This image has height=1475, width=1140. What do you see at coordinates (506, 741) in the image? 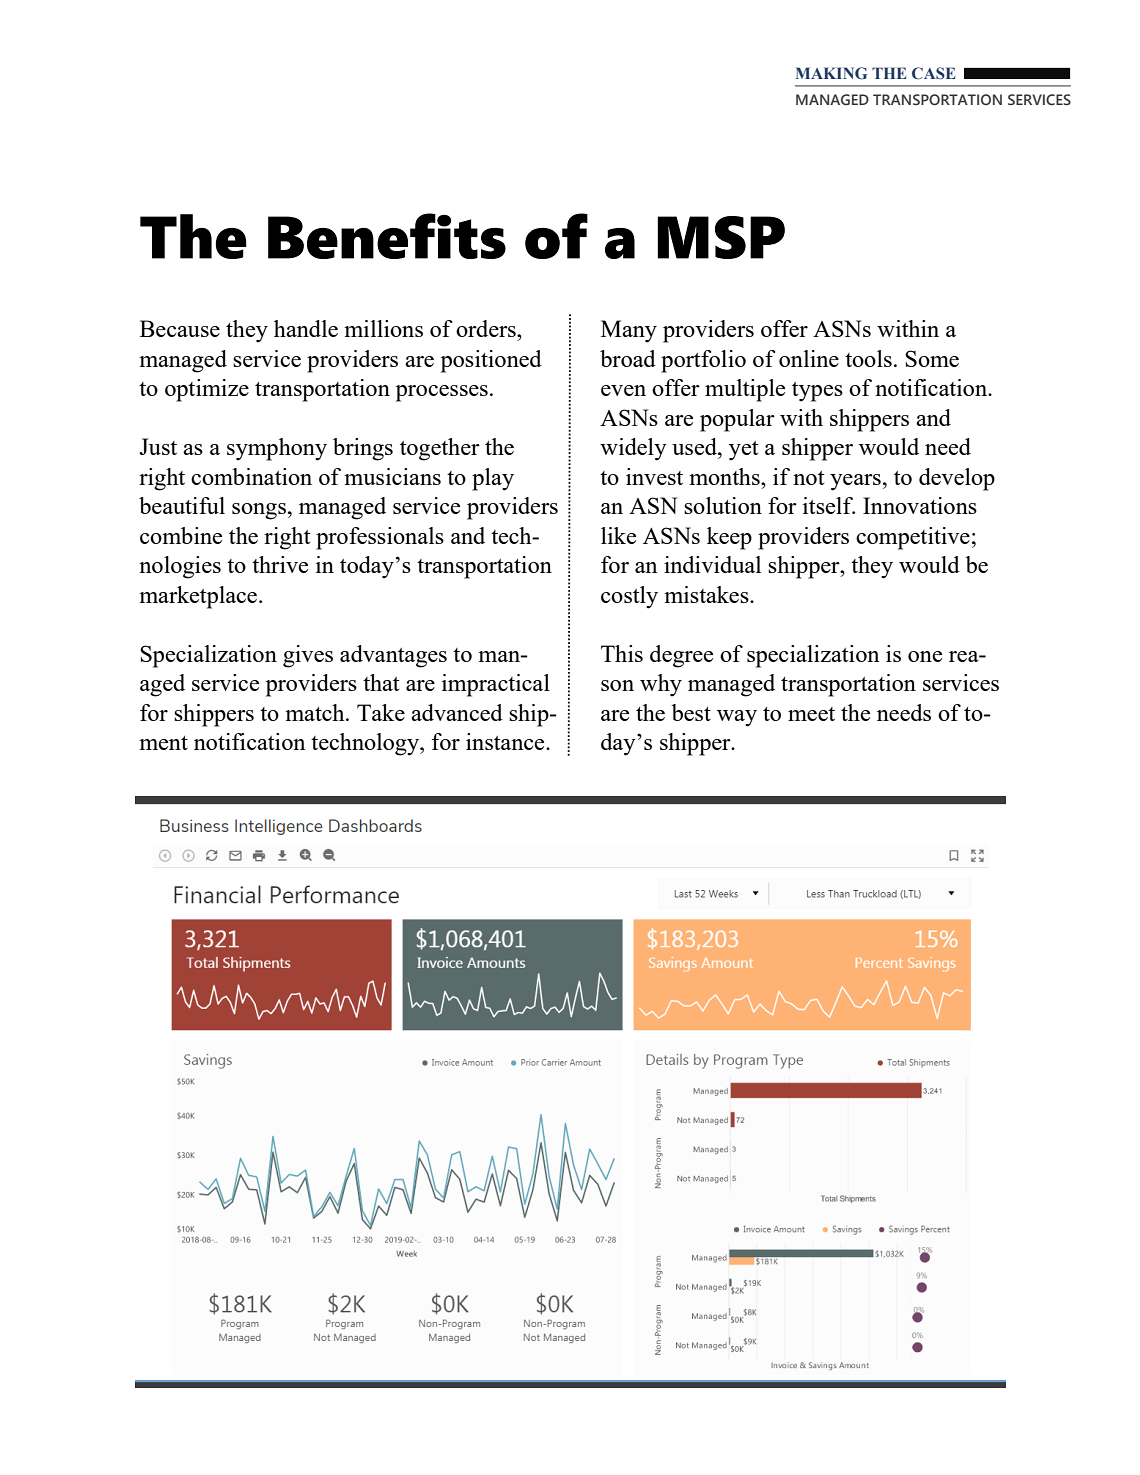
I see `instance` at bounding box center [506, 741].
